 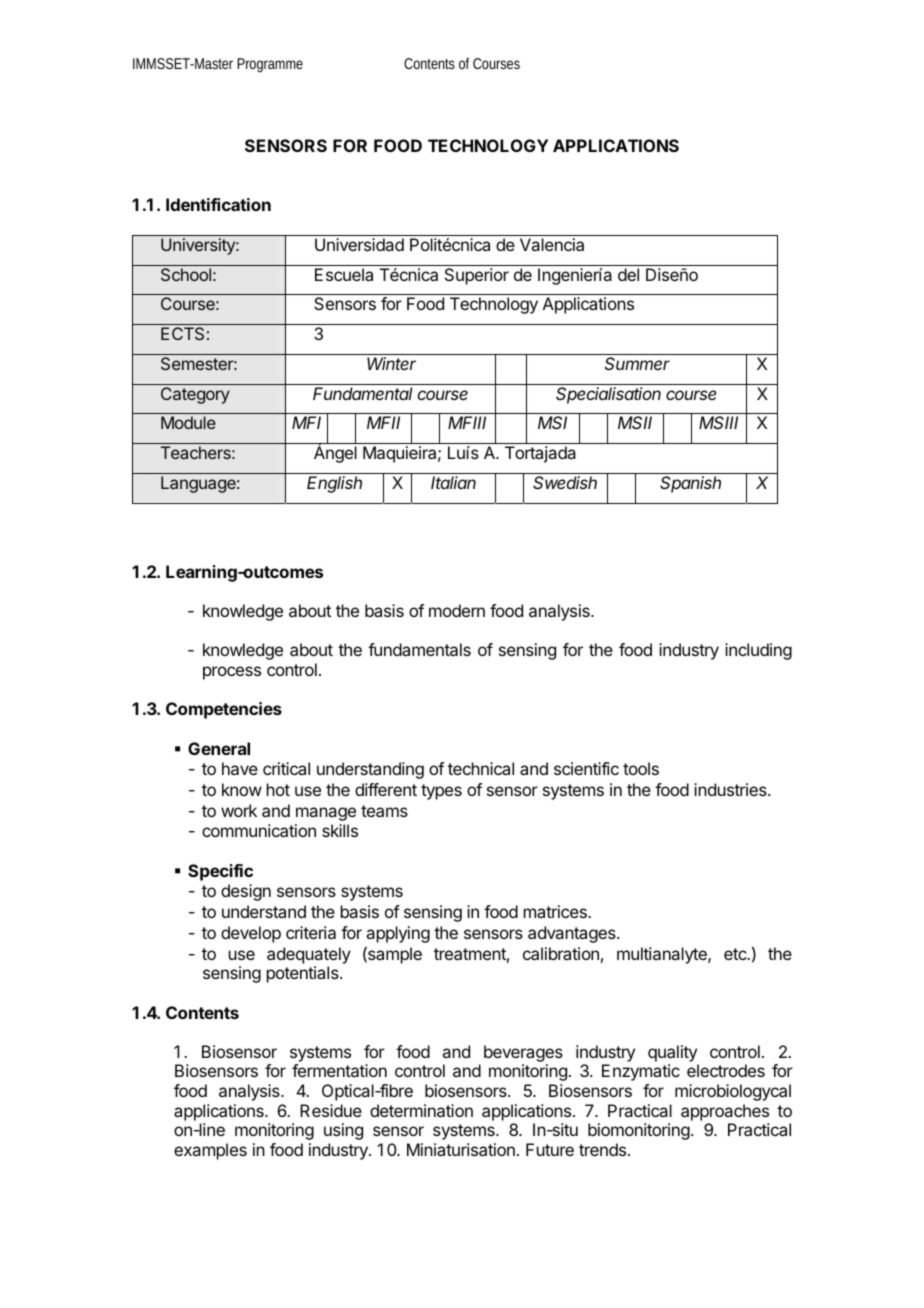 I want to click on modern, so click(x=457, y=610).
